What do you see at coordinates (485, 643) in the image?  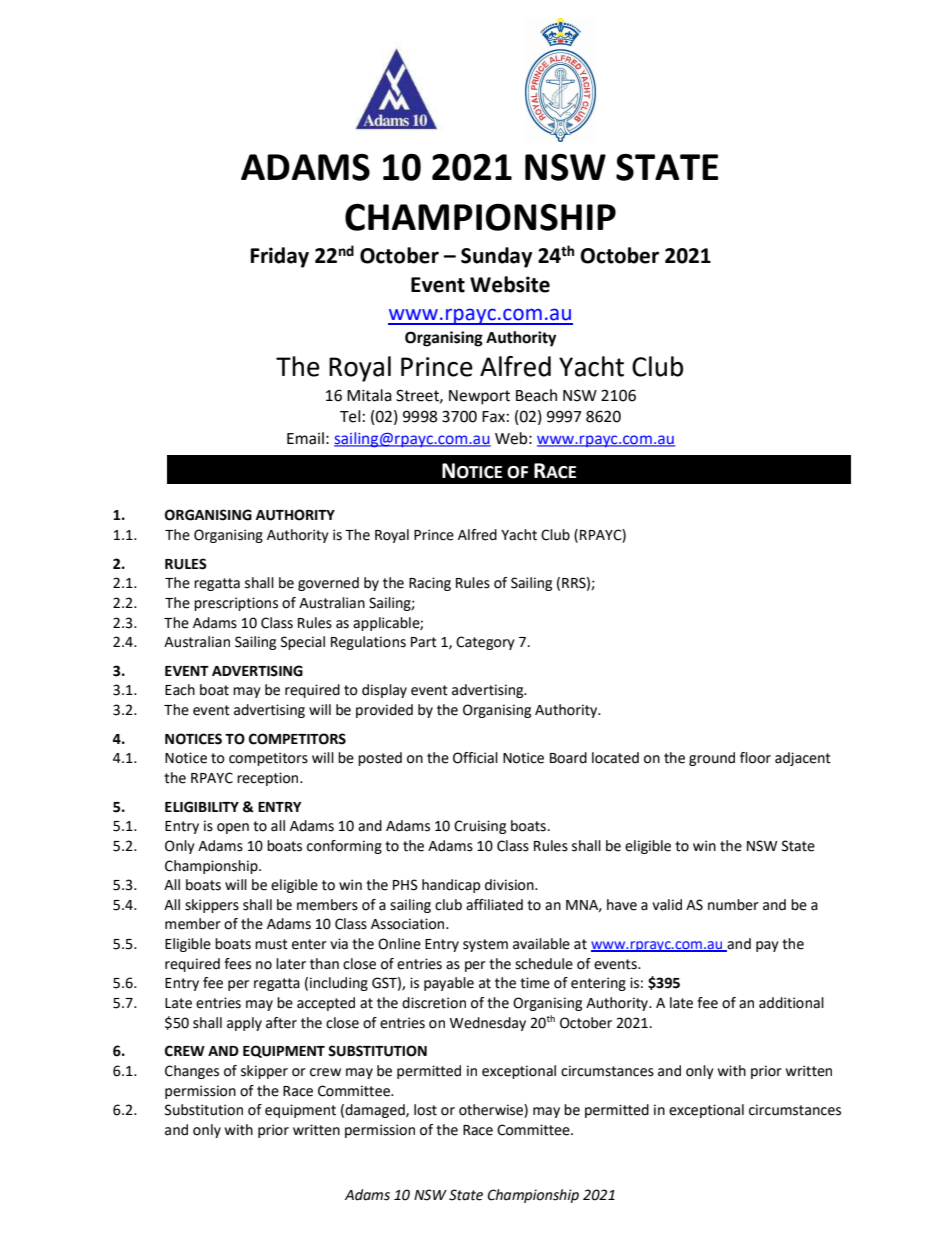 I see `Category` at bounding box center [485, 643].
